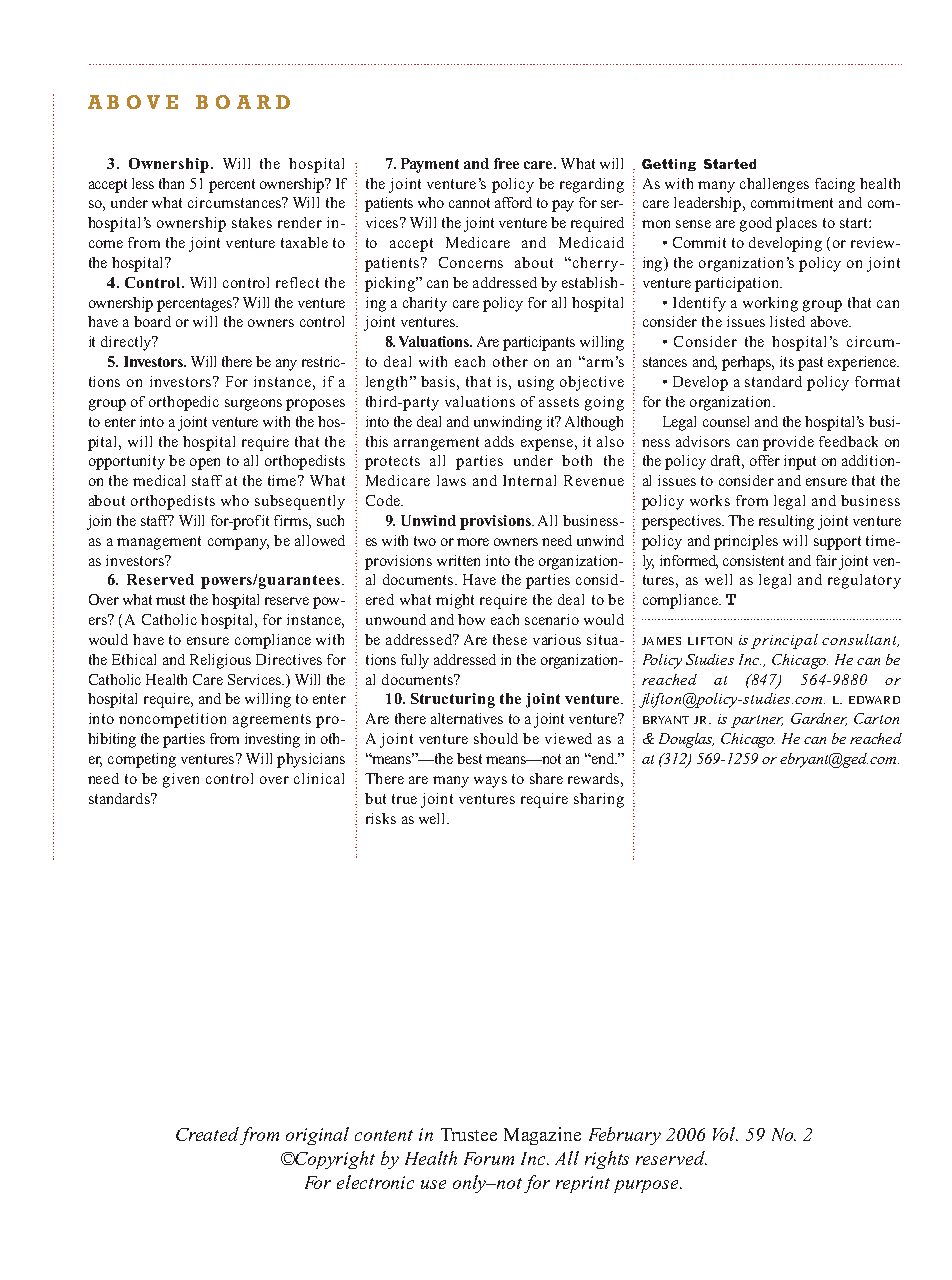  Describe the element at coordinates (725, 1134) in the page. I see `Vol` at that location.
